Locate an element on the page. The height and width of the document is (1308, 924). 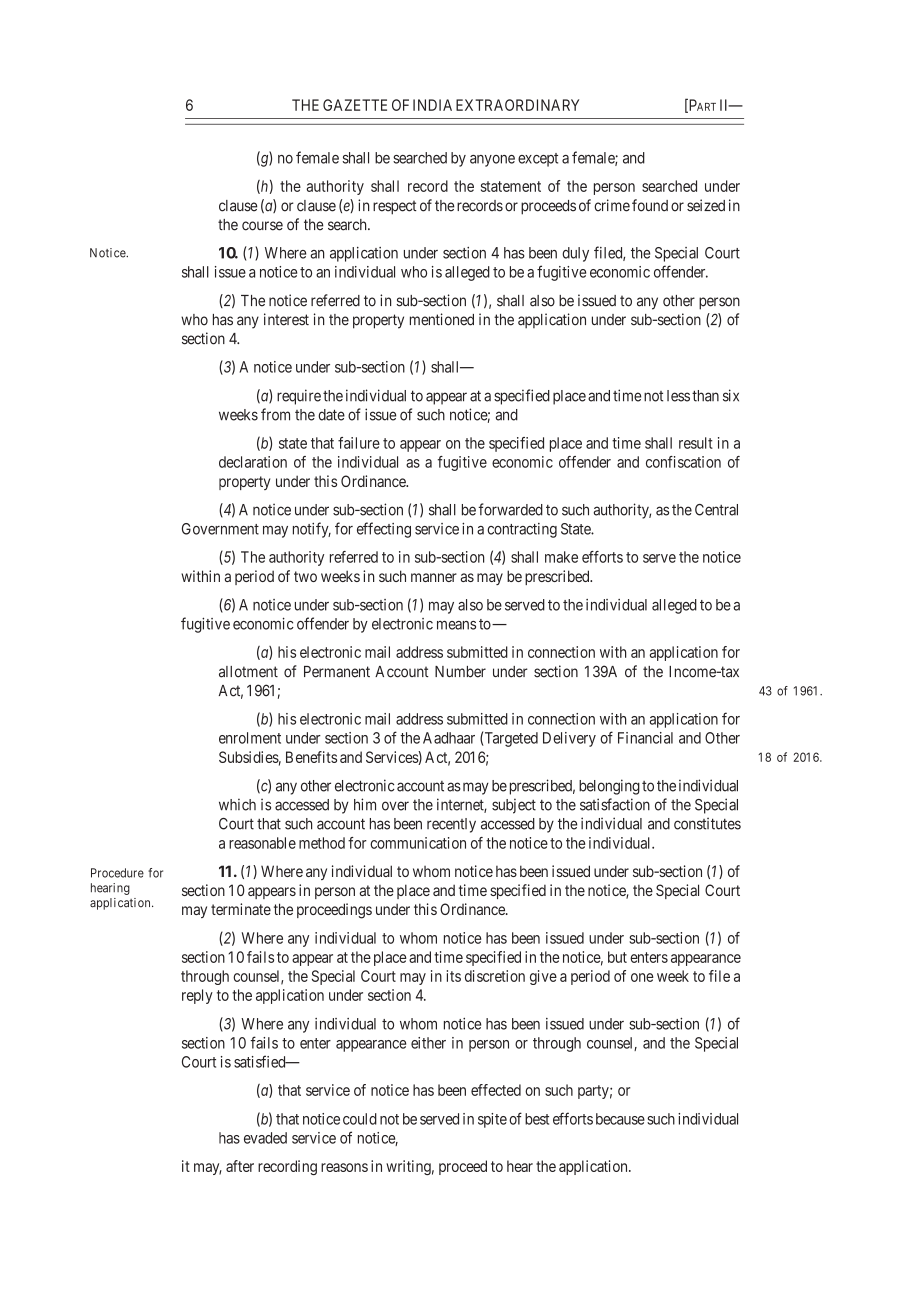
which is located at coordinates (237, 804).
